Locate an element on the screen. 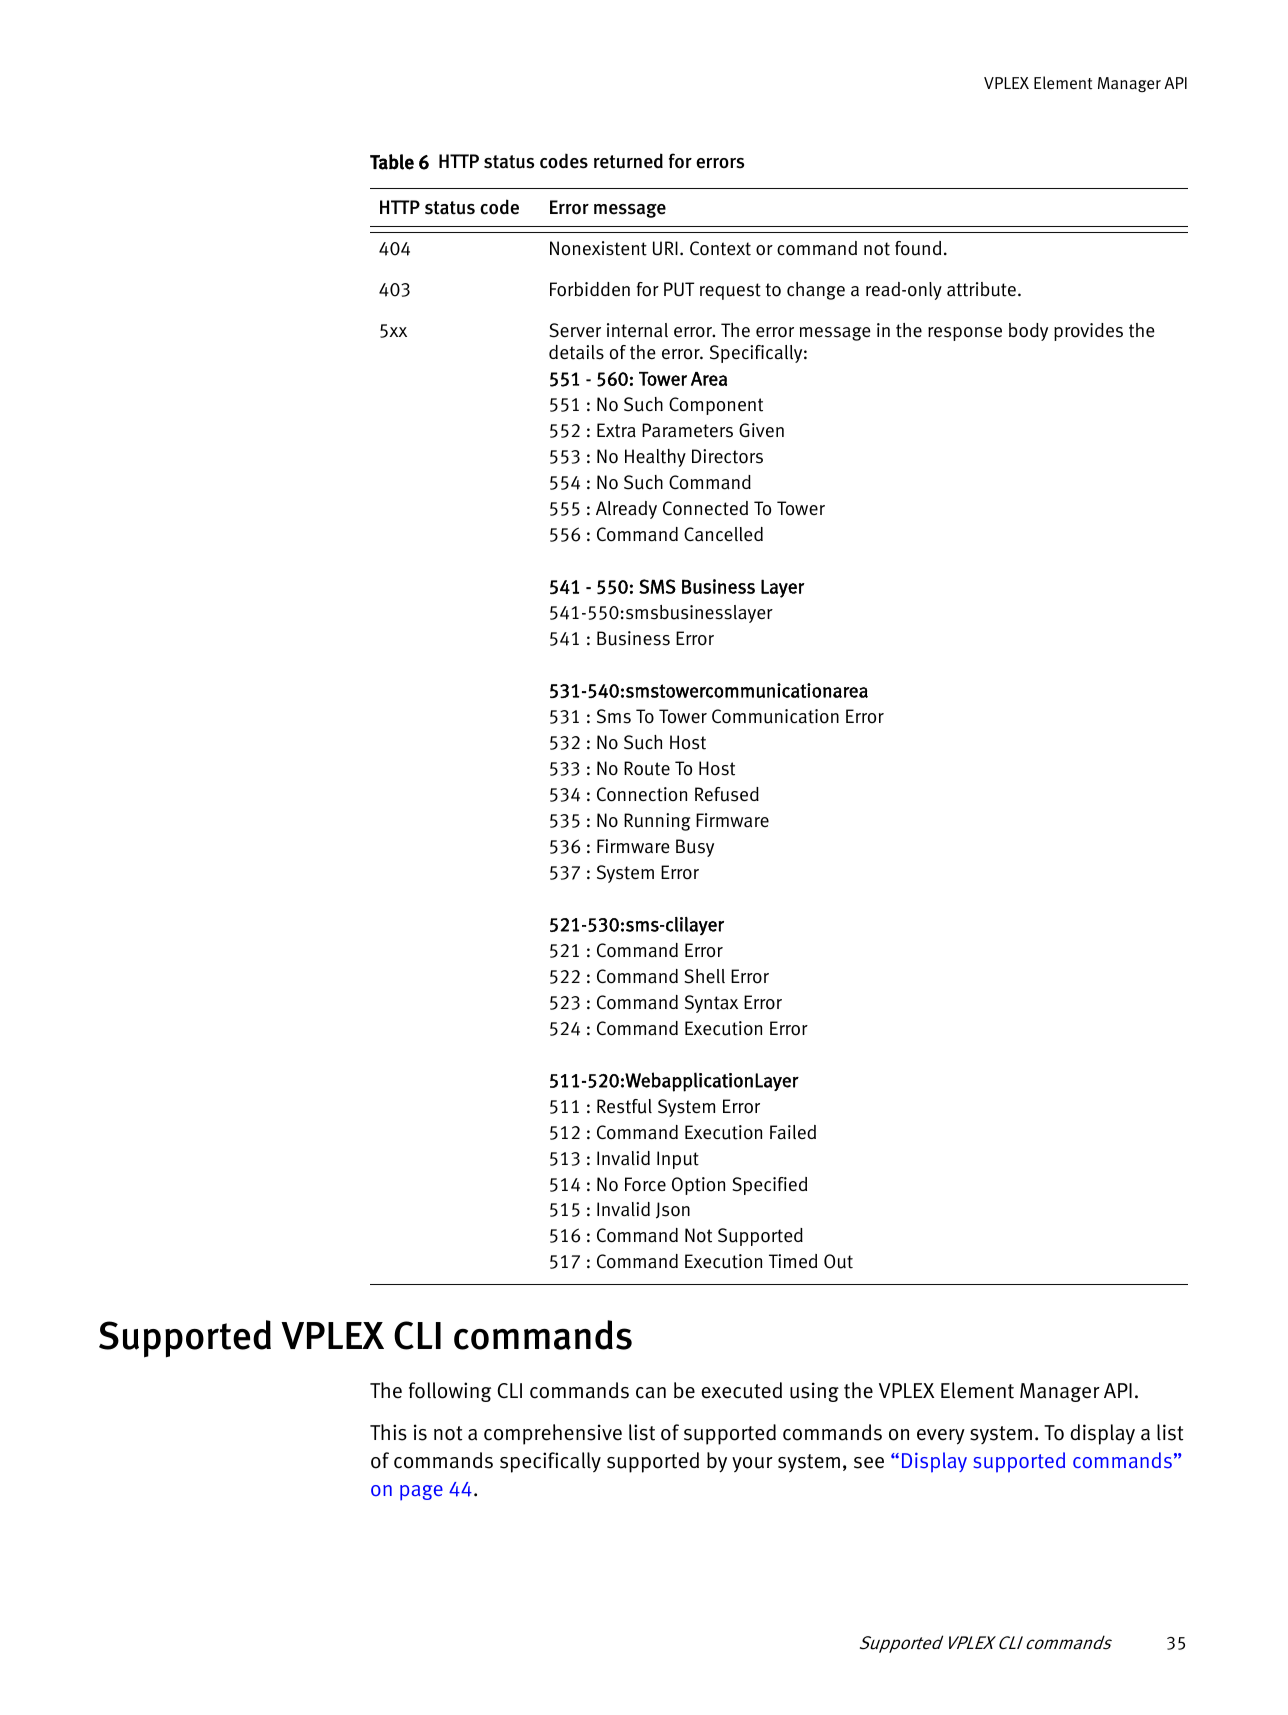 The image size is (1288, 1715). Table is located at coordinates (392, 162).
